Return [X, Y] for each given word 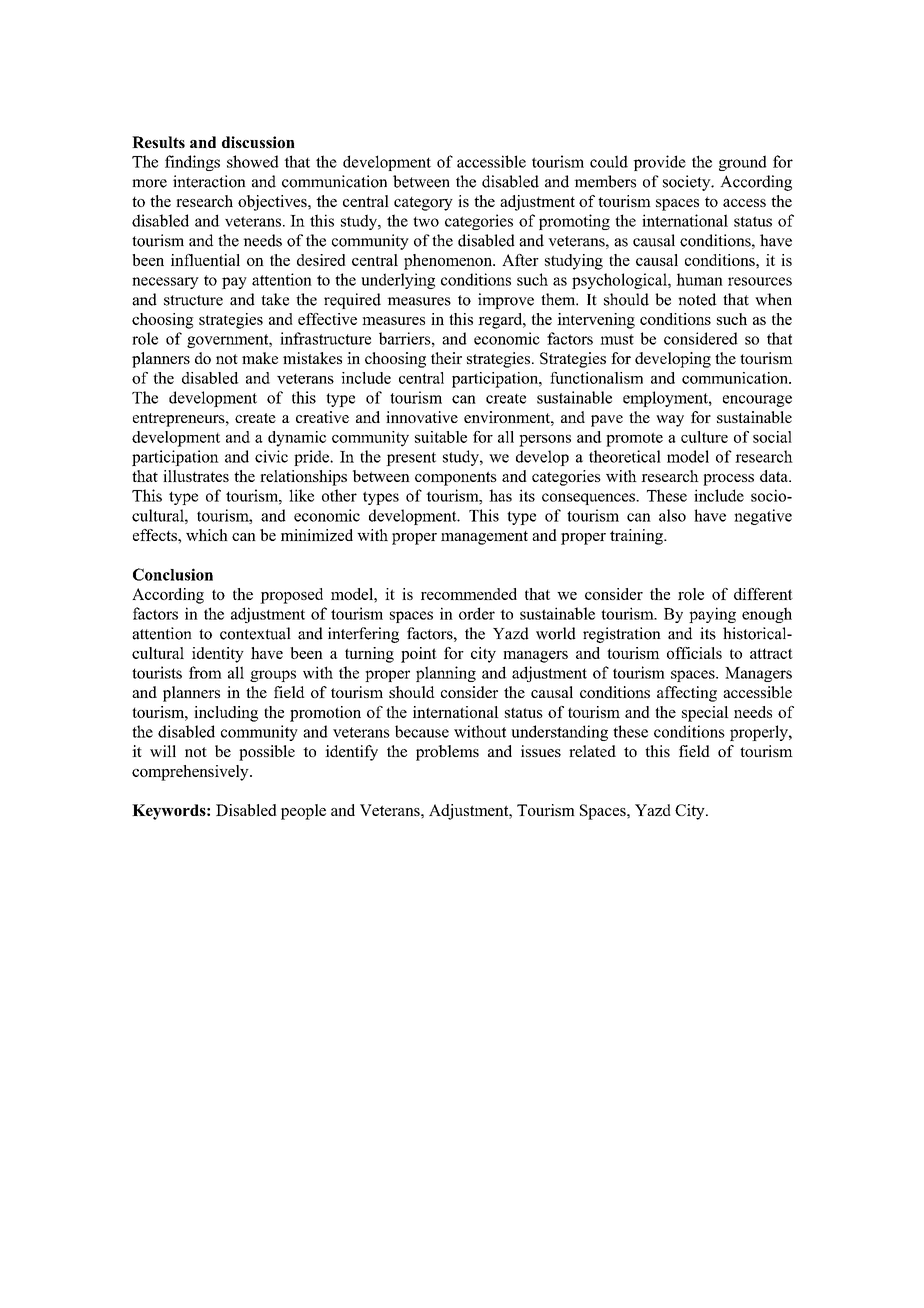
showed [253, 161]
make [260, 358]
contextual [255, 633]
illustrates [196, 476]
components [456, 478]
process [728, 480]
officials [694, 653]
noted [697, 299]
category [423, 204]
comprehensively [191, 773]
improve [506, 301]
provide [659, 163]
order [477, 613]
